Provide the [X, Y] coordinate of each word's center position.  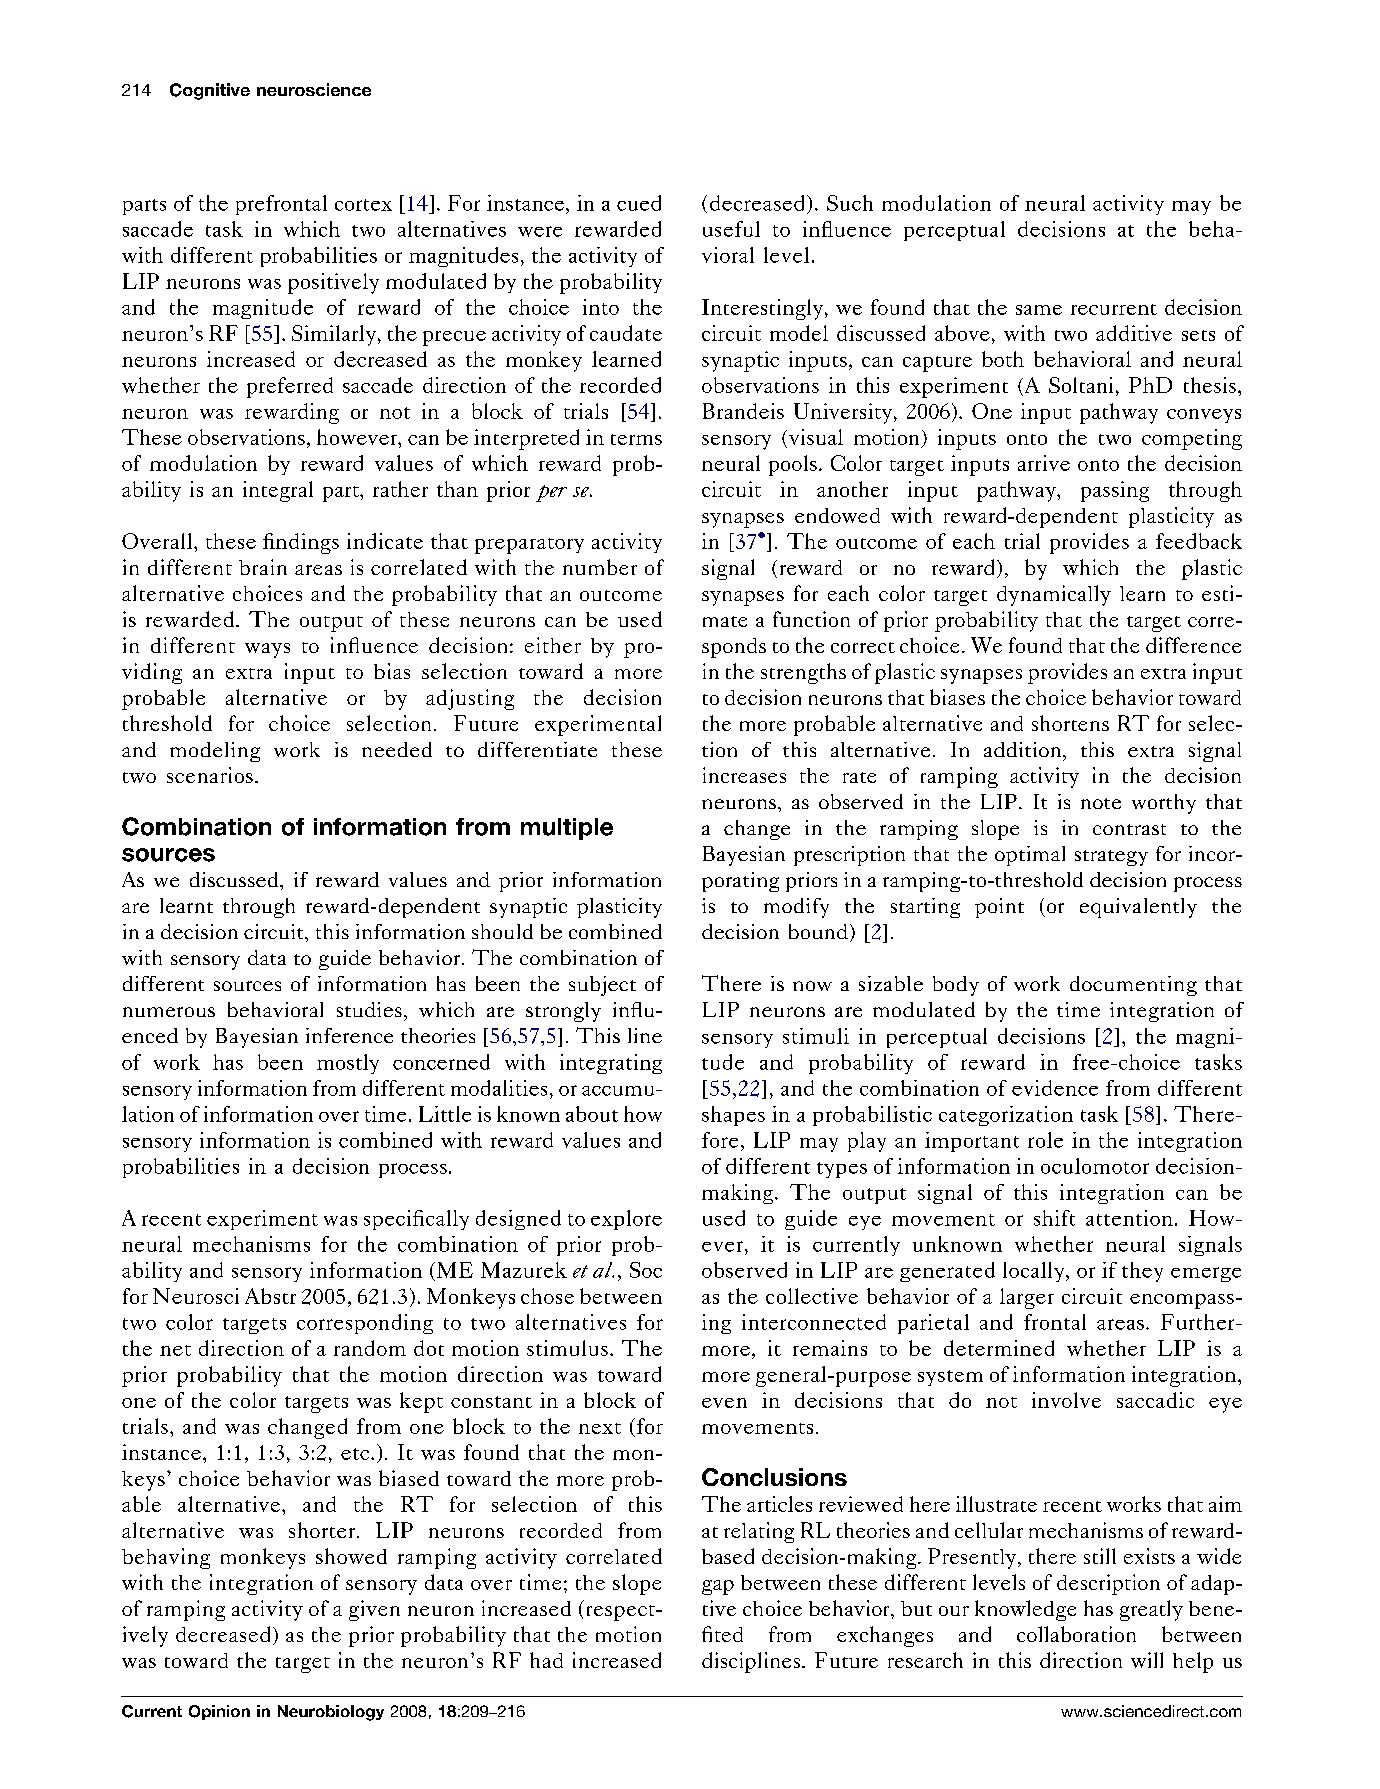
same [1039, 310]
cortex [363, 205]
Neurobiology [331, 1713]
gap [718, 1587]
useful [731, 229]
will [1147, 1660]
